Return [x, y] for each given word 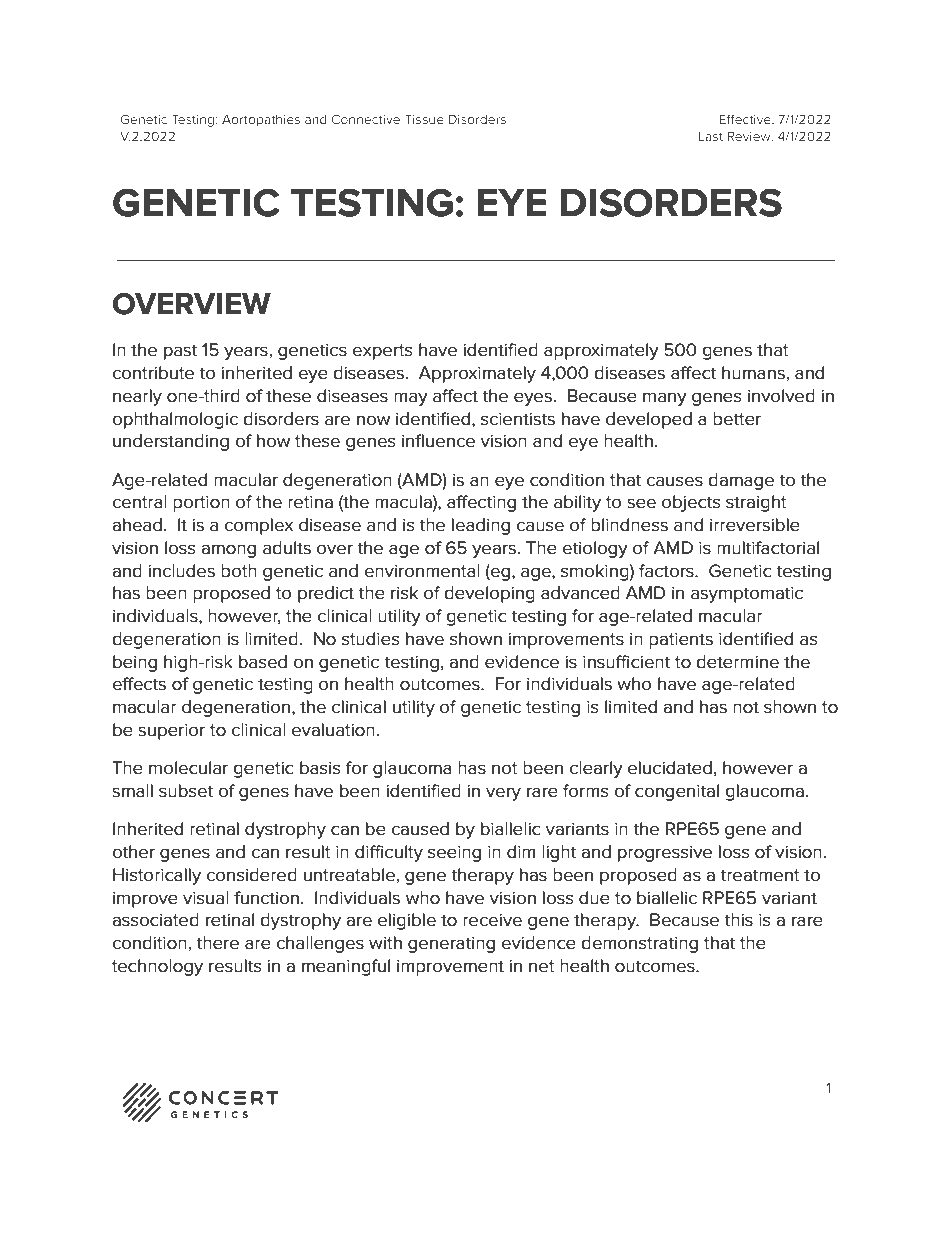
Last [711, 136]
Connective [365, 119]
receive [492, 920]
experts [382, 352]
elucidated [670, 768]
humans [753, 373]
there [217, 943]
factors [667, 571]
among [228, 551]
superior [171, 732]
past [180, 352]
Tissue [424, 119]
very [503, 794]
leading [481, 526]
